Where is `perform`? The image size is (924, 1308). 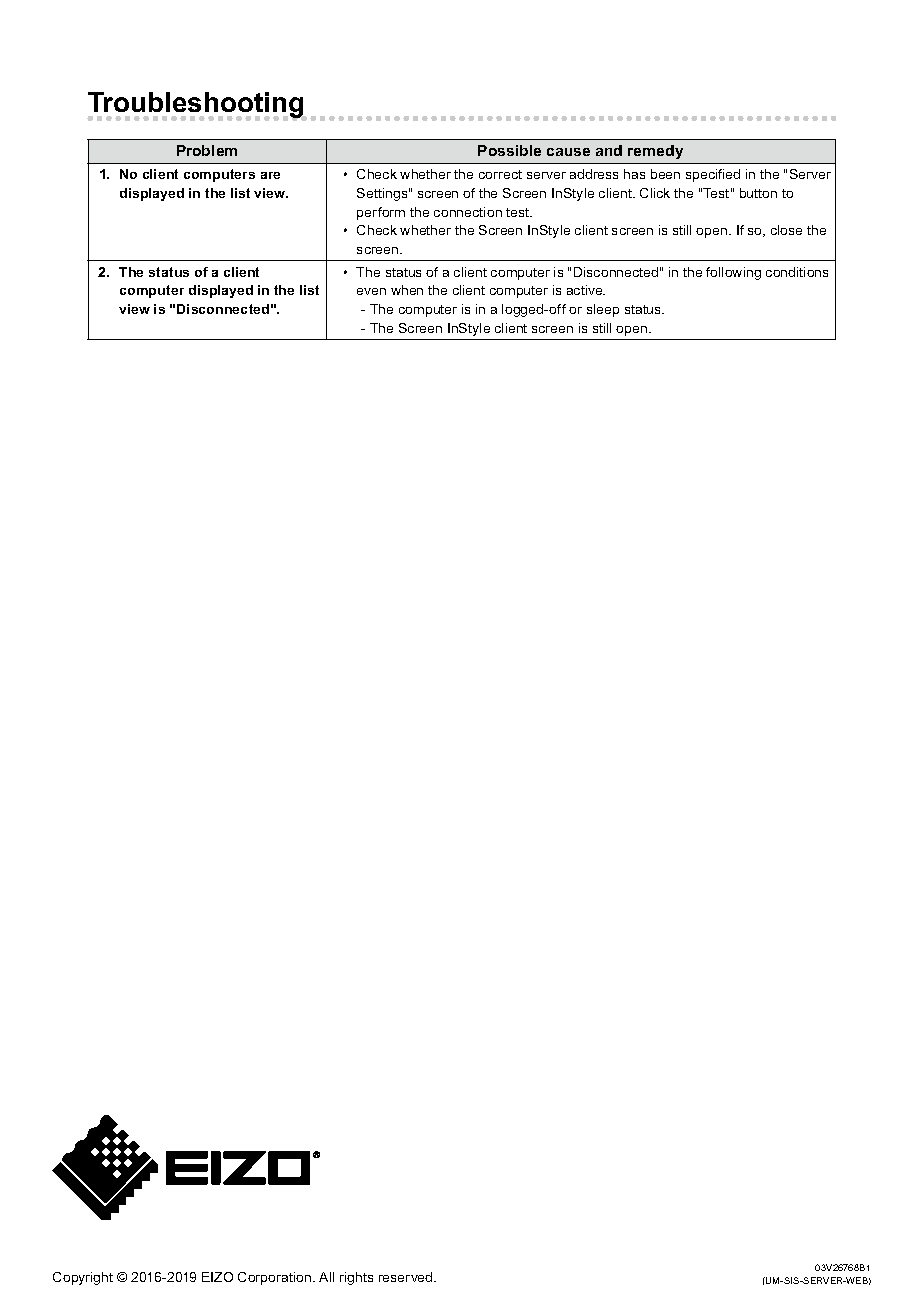 perform is located at coordinates (381, 213).
